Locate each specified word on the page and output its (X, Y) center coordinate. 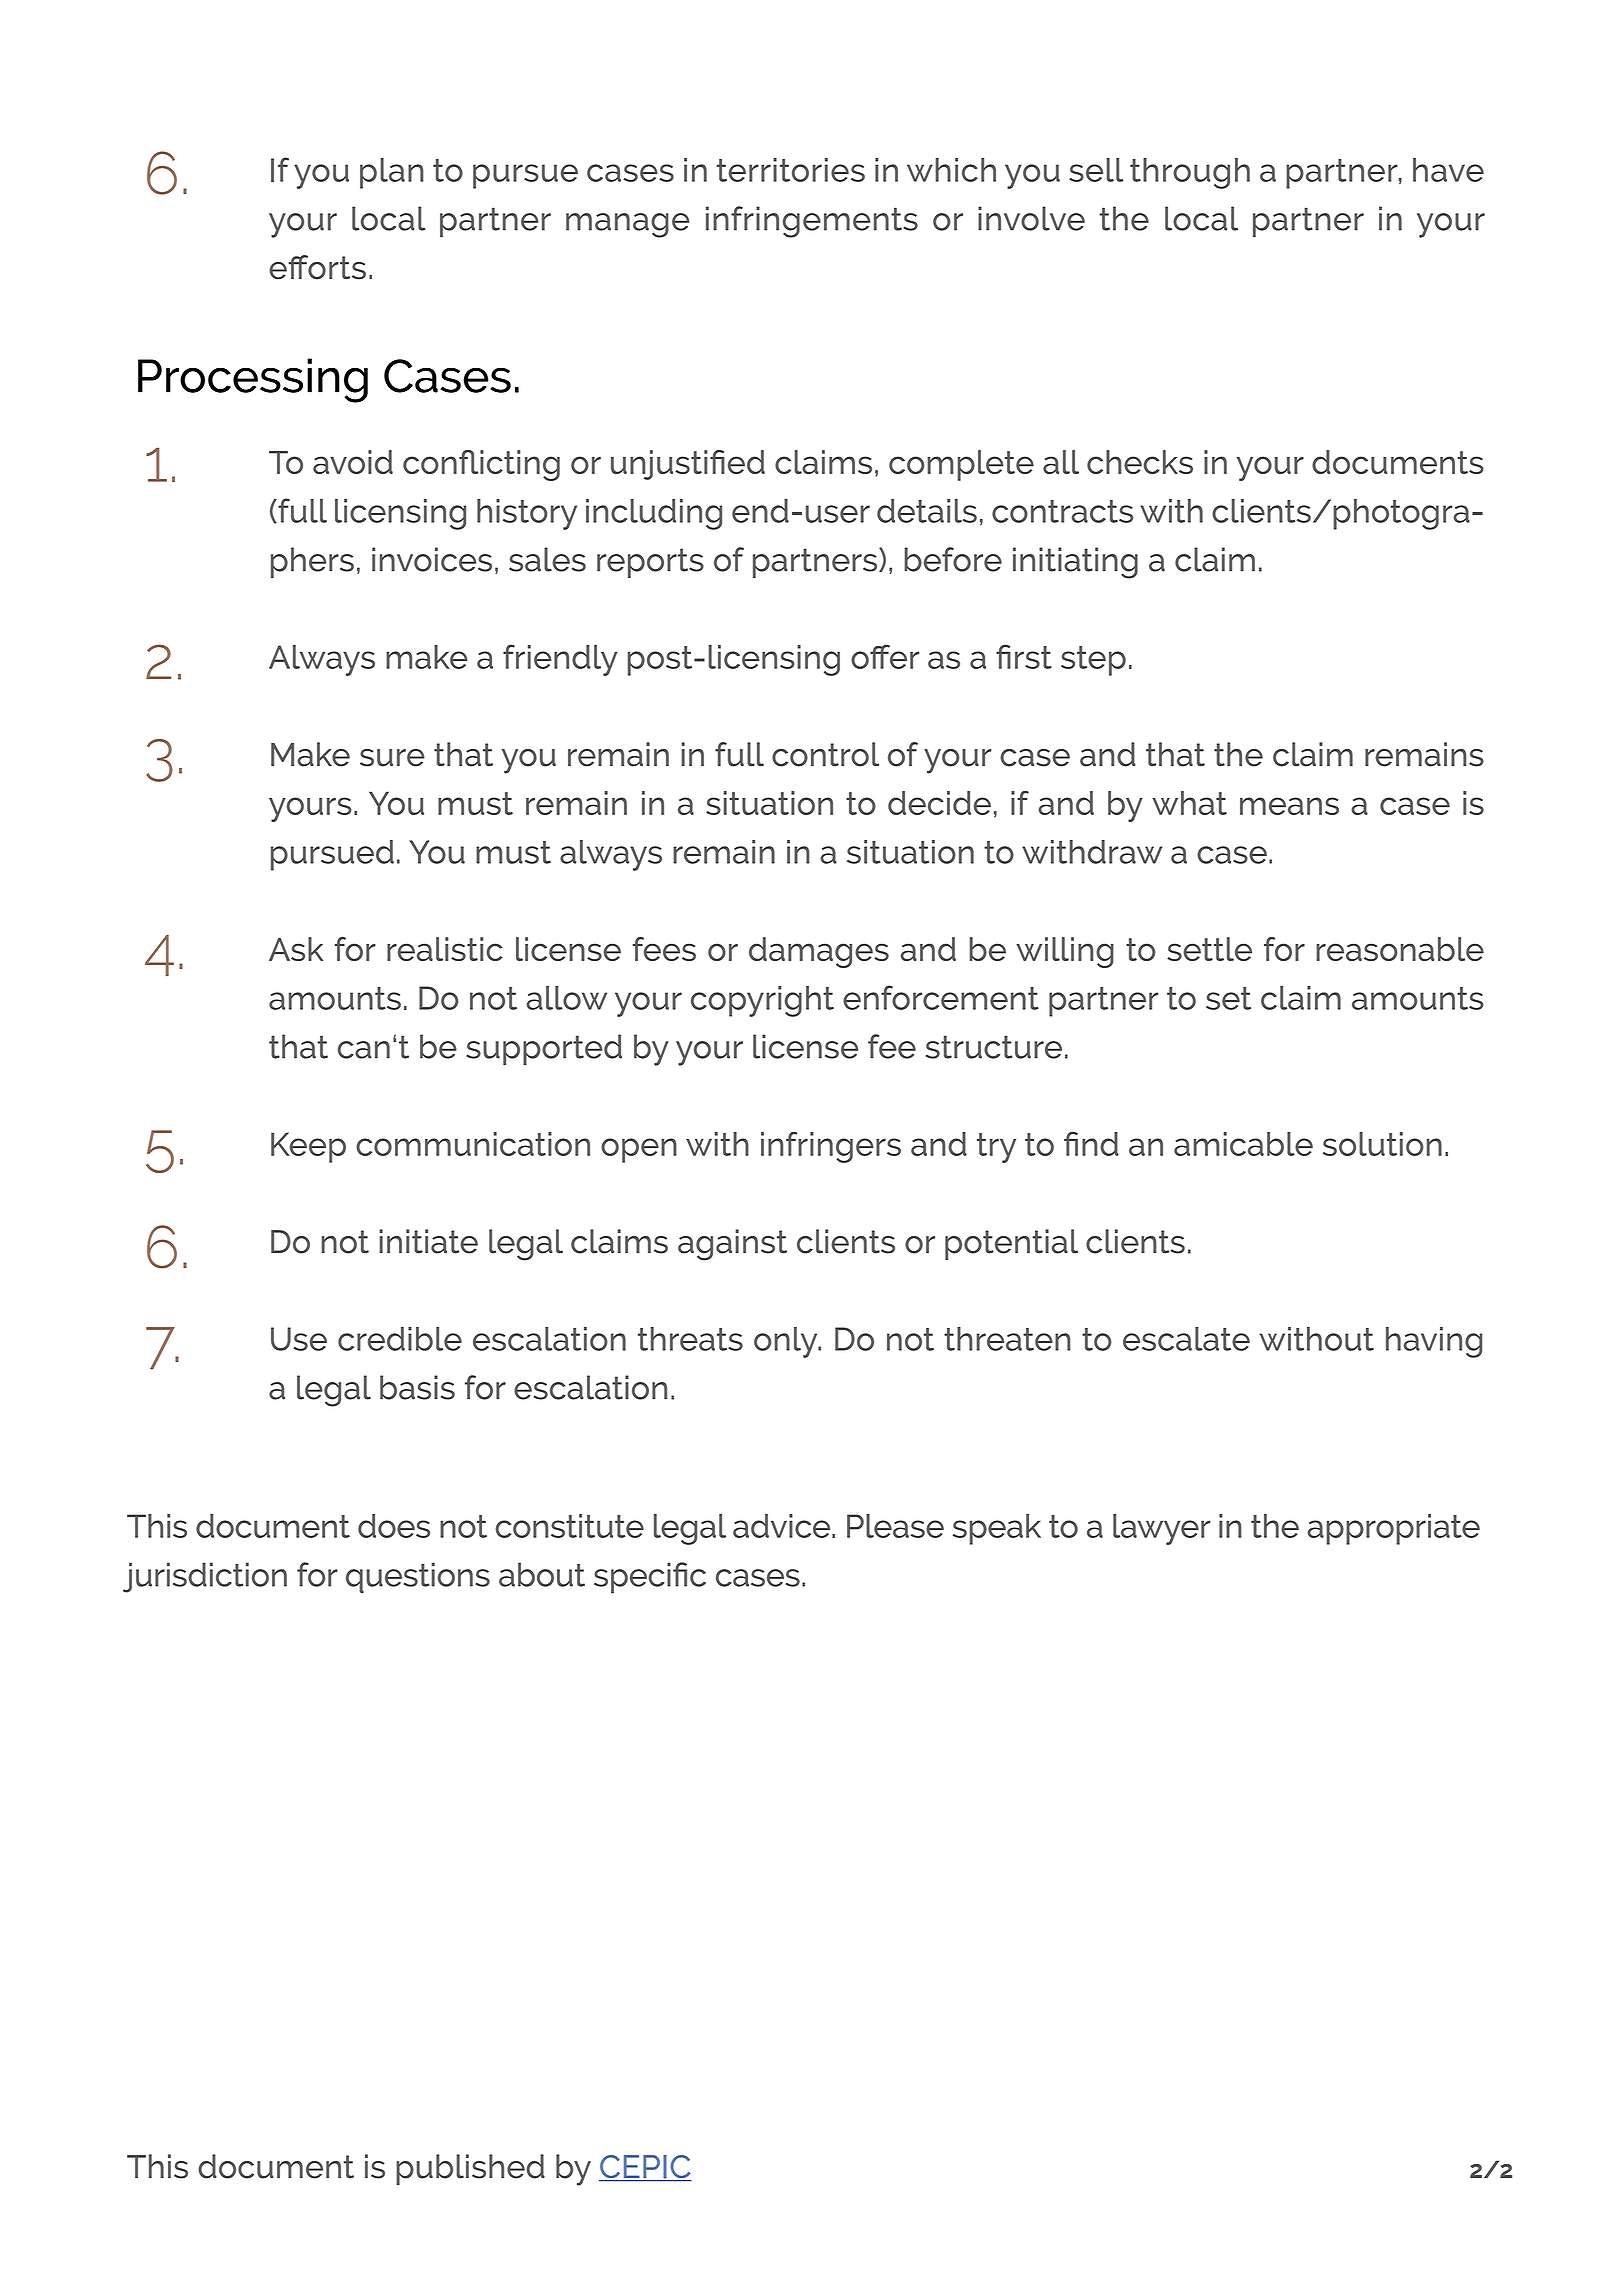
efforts (317, 267)
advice (783, 1526)
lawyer (1162, 1529)
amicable (1243, 1144)
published (470, 2169)
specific (650, 1578)
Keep (308, 1147)
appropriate (1393, 1529)
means (1289, 806)
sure (392, 758)
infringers (831, 1147)
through (1190, 173)
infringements (812, 222)
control (825, 754)
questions (418, 1578)
